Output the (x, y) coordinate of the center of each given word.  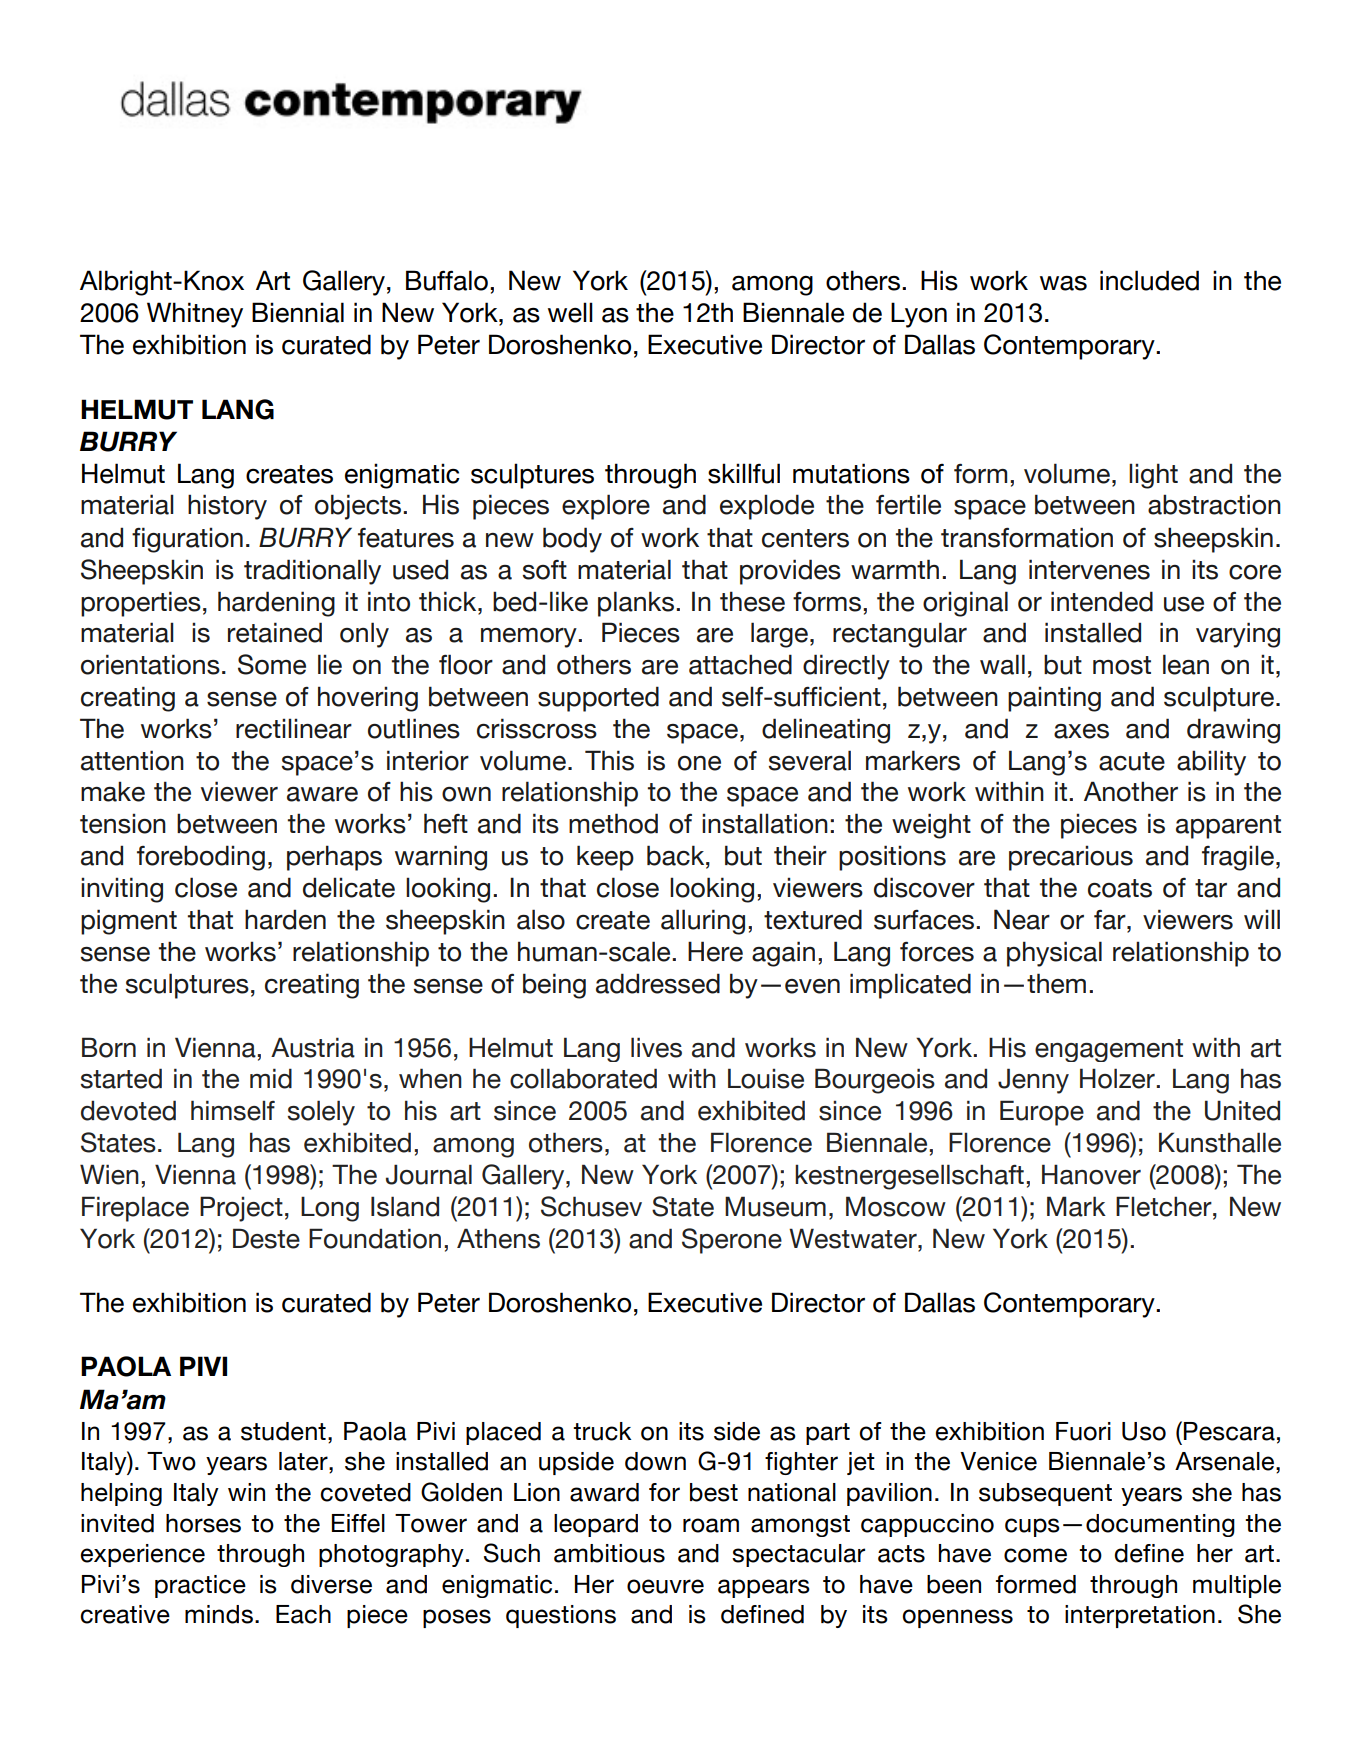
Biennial (298, 312)
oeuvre (665, 1586)
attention (132, 760)
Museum (775, 1206)
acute (1132, 761)
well (570, 312)
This (609, 760)
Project (241, 1209)
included (1149, 280)
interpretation (1140, 1616)
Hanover (1091, 1174)
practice (200, 1586)
